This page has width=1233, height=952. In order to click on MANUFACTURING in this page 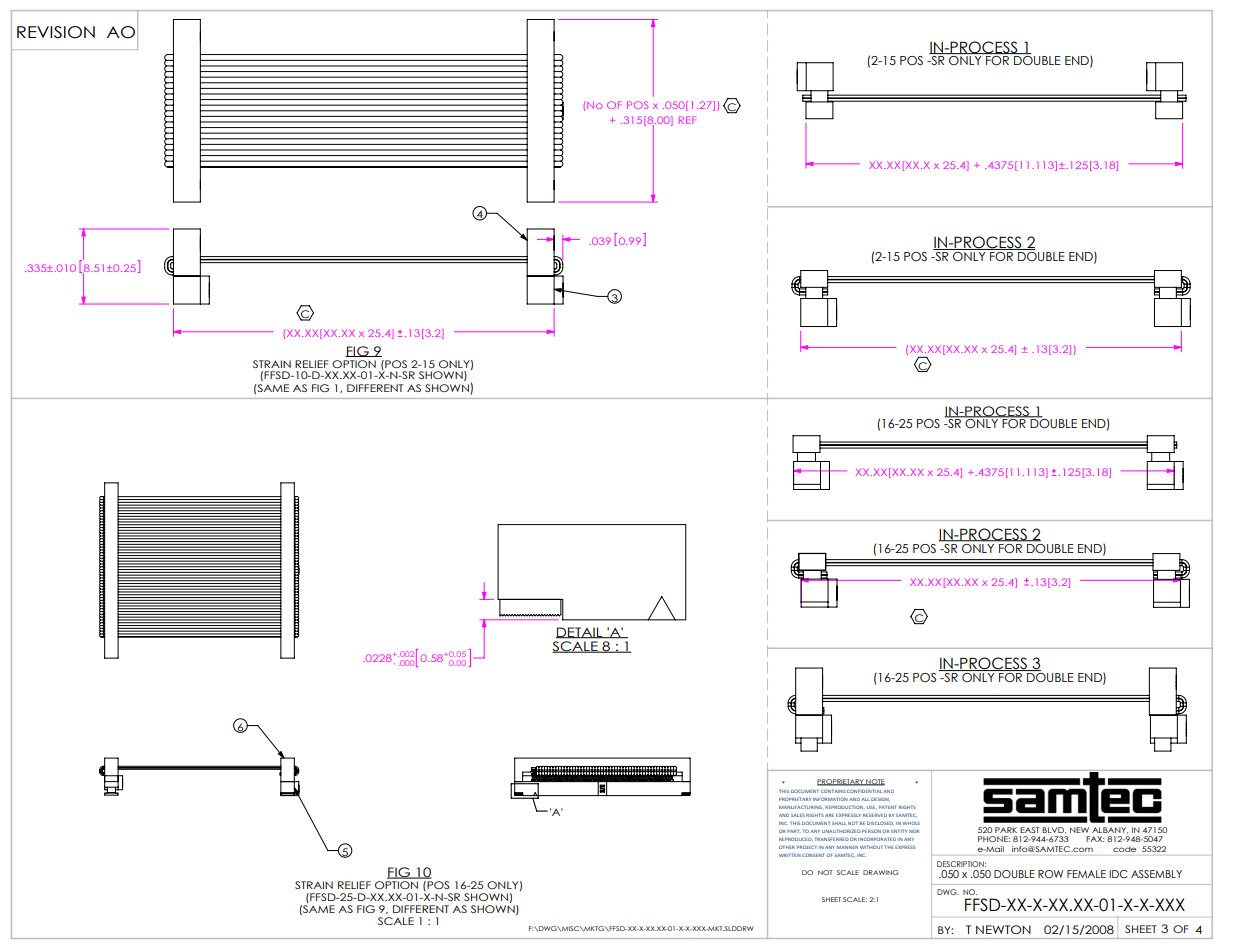, I will do `click(800, 807)`.
